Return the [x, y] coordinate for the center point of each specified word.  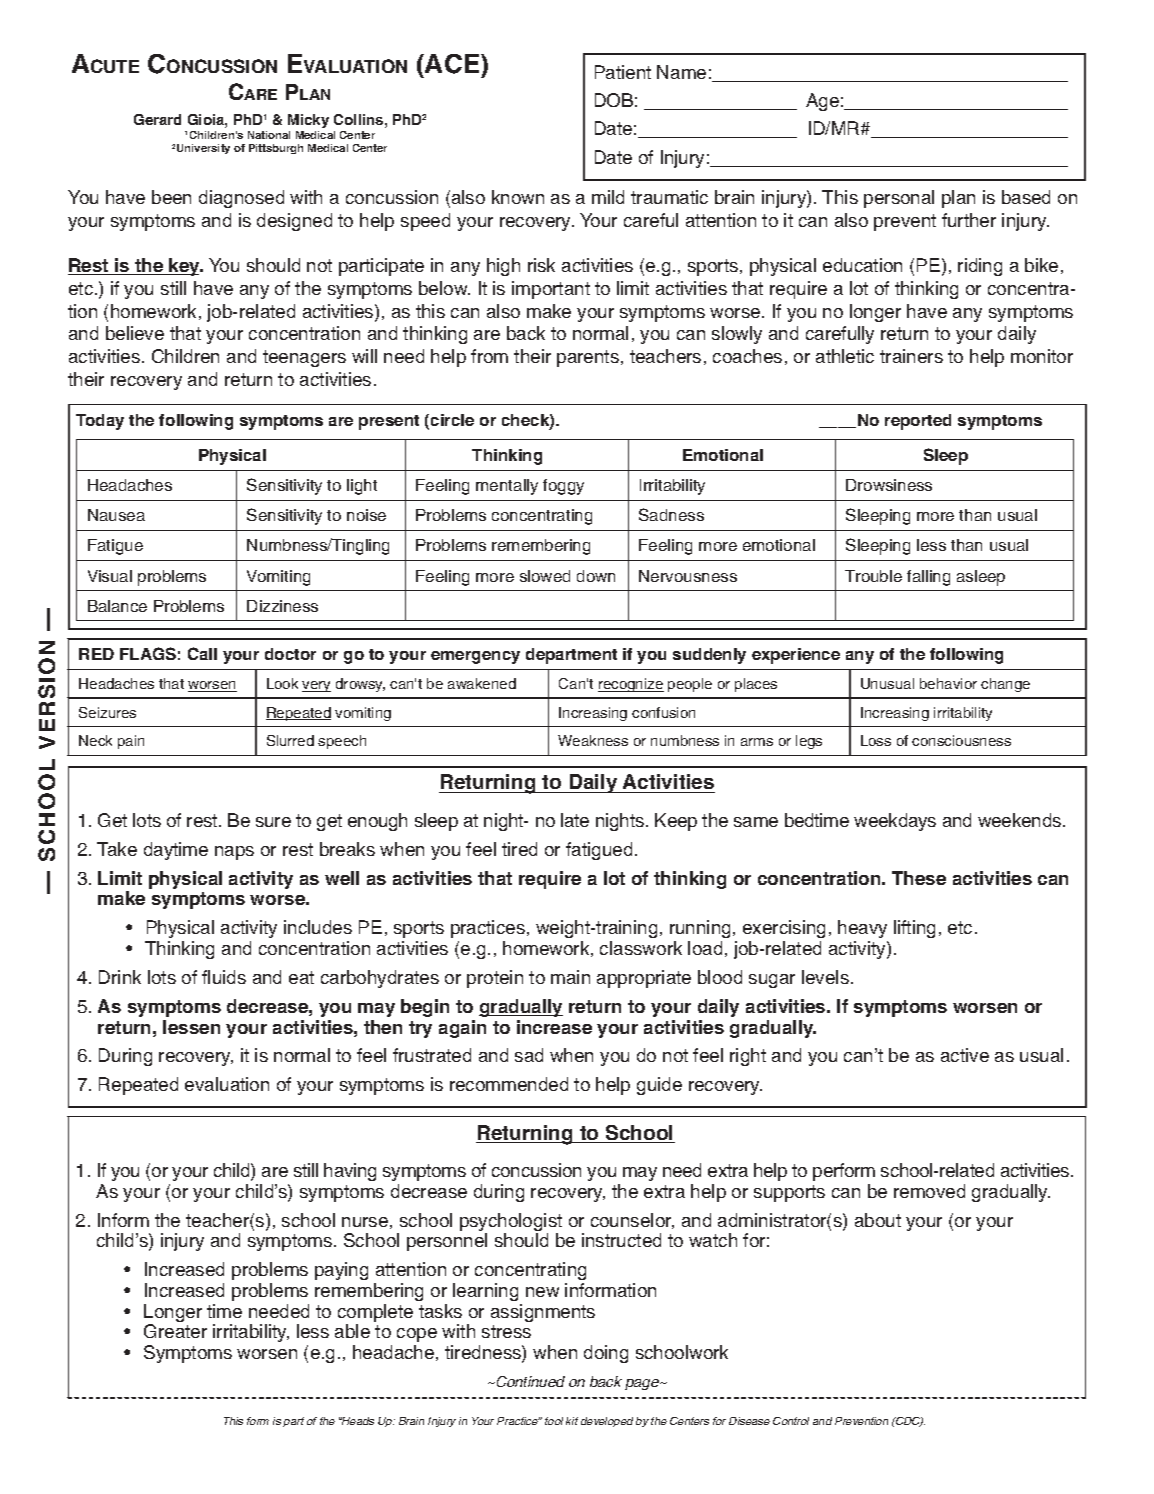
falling [928, 578]
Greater [175, 1331]
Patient [623, 72]
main [570, 977]
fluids [224, 977]
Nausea [116, 515]
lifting [914, 929]
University [203, 149]
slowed [545, 576]
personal [899, 199]
